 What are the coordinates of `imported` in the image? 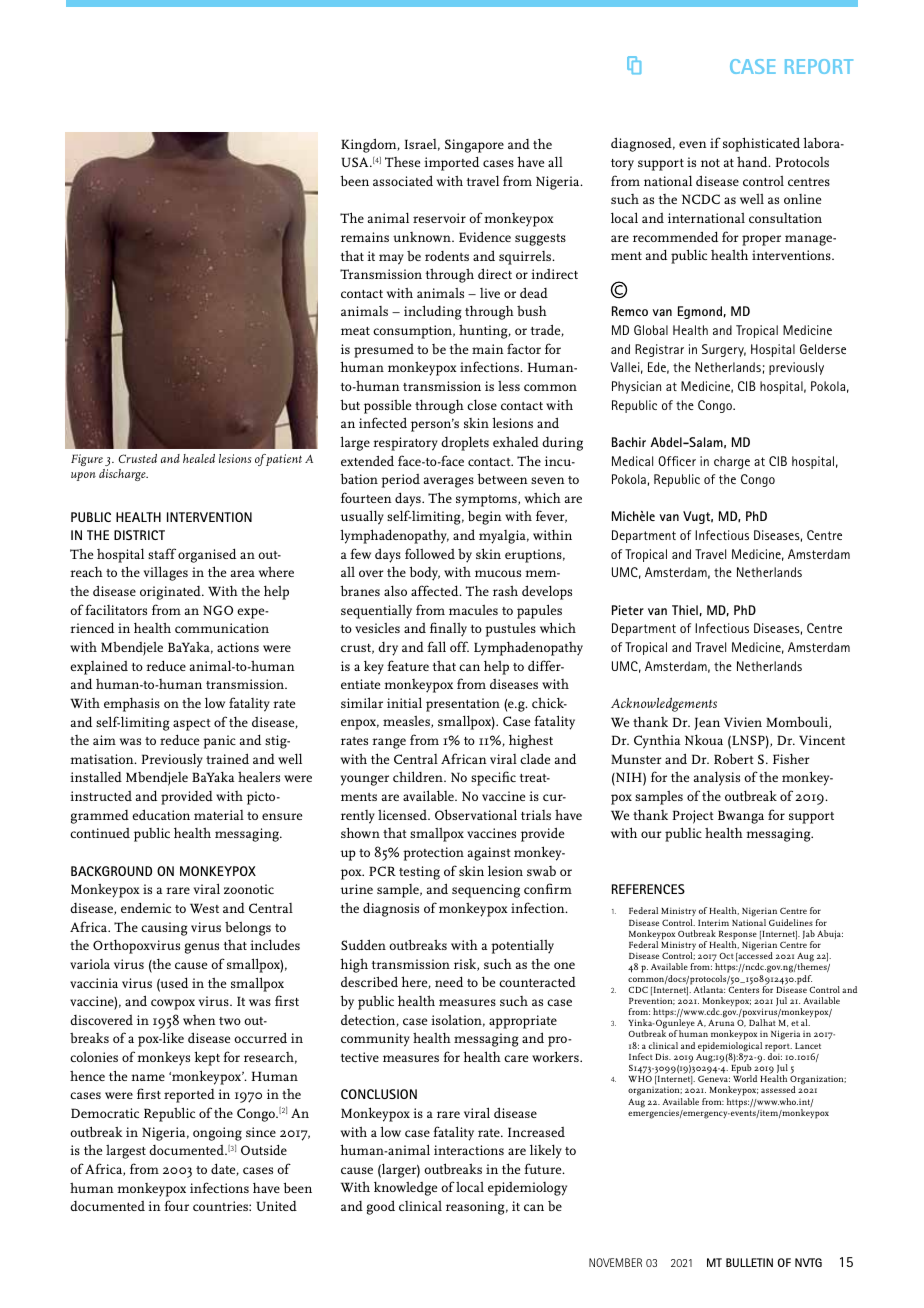 It's located at (451, 163).
